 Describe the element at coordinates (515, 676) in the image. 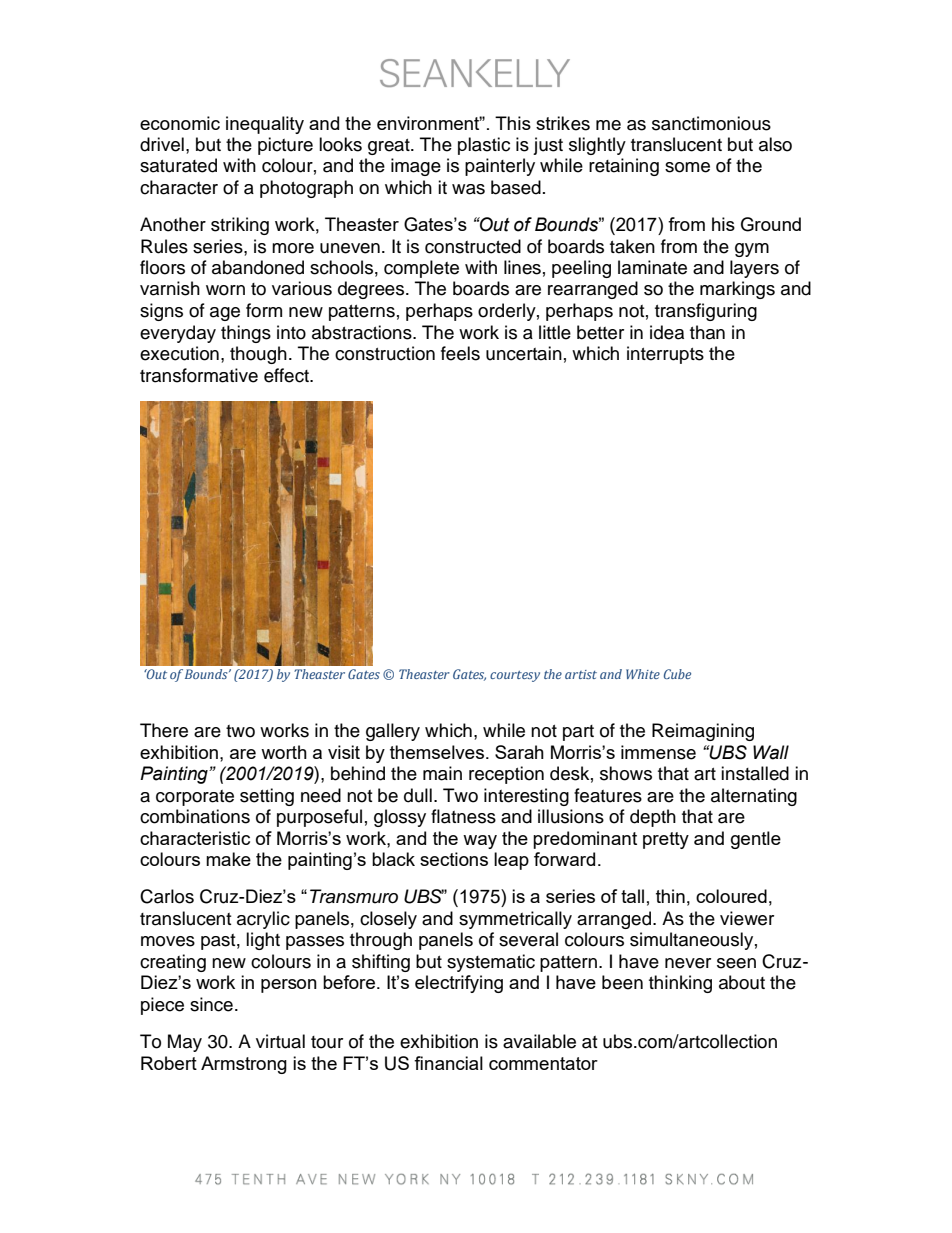

I see `courtesy` at that location.
